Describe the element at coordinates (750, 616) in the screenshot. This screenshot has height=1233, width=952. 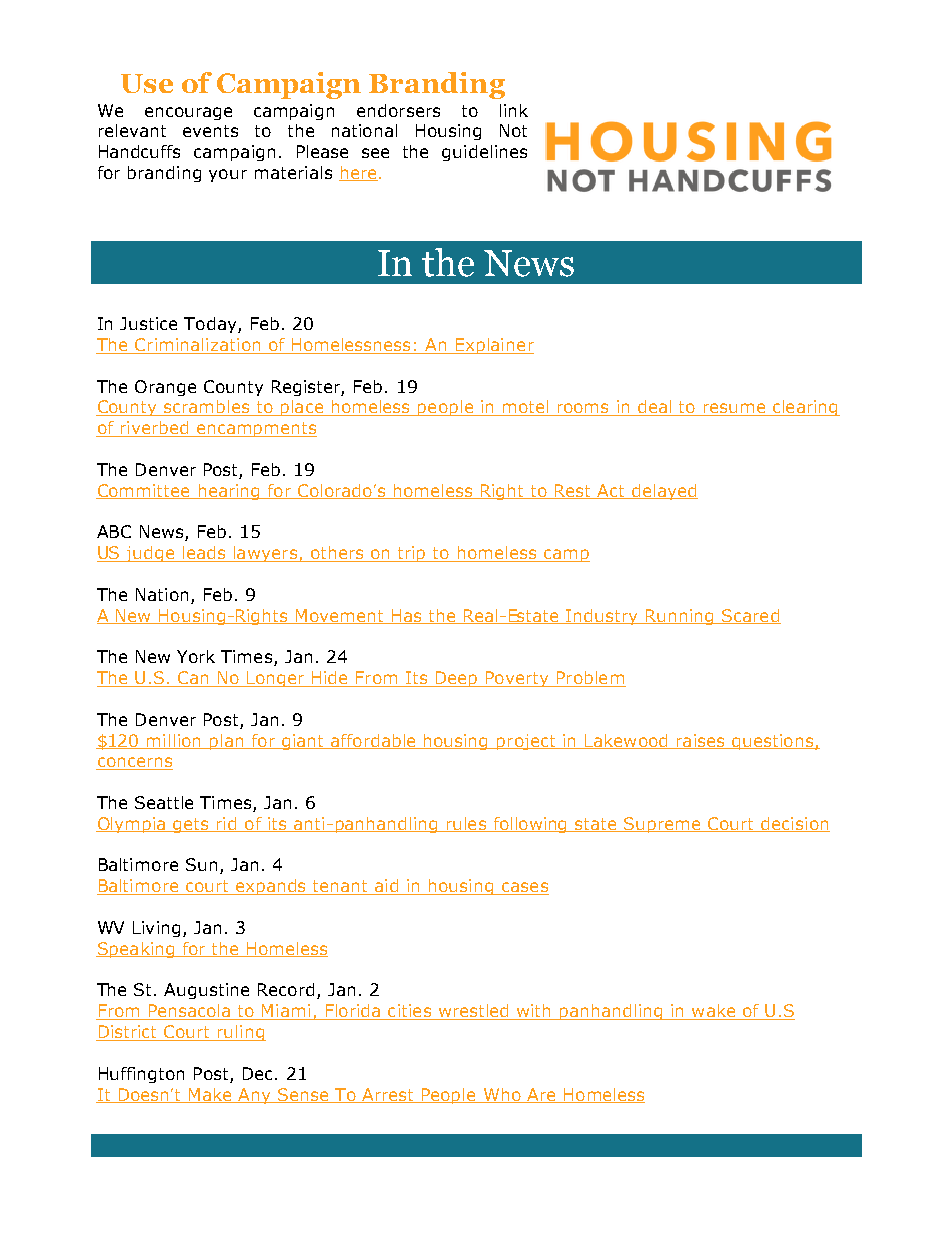
I see `Scared` at that location.
